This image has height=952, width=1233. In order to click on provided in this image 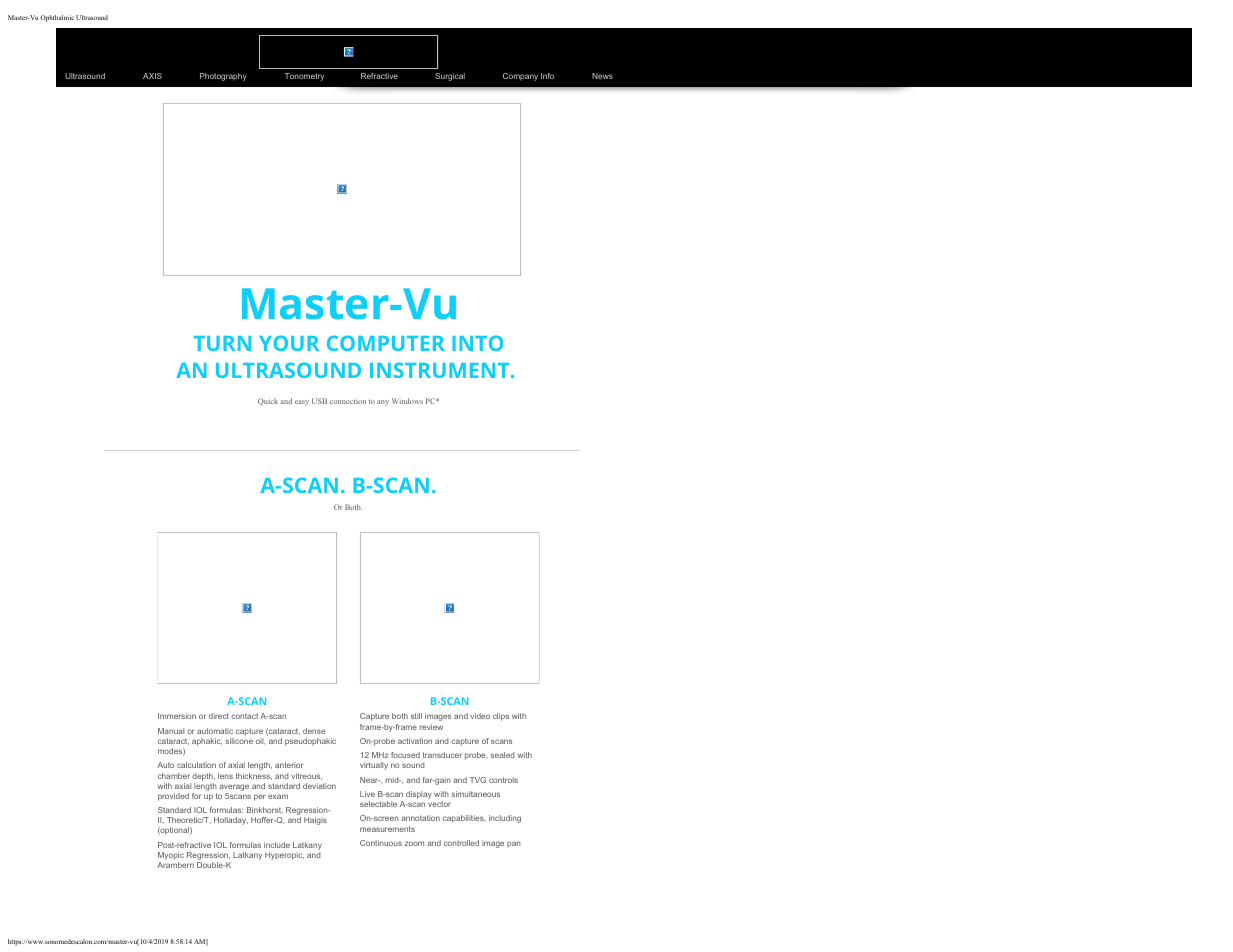, I will do `click(173, 797)`.
